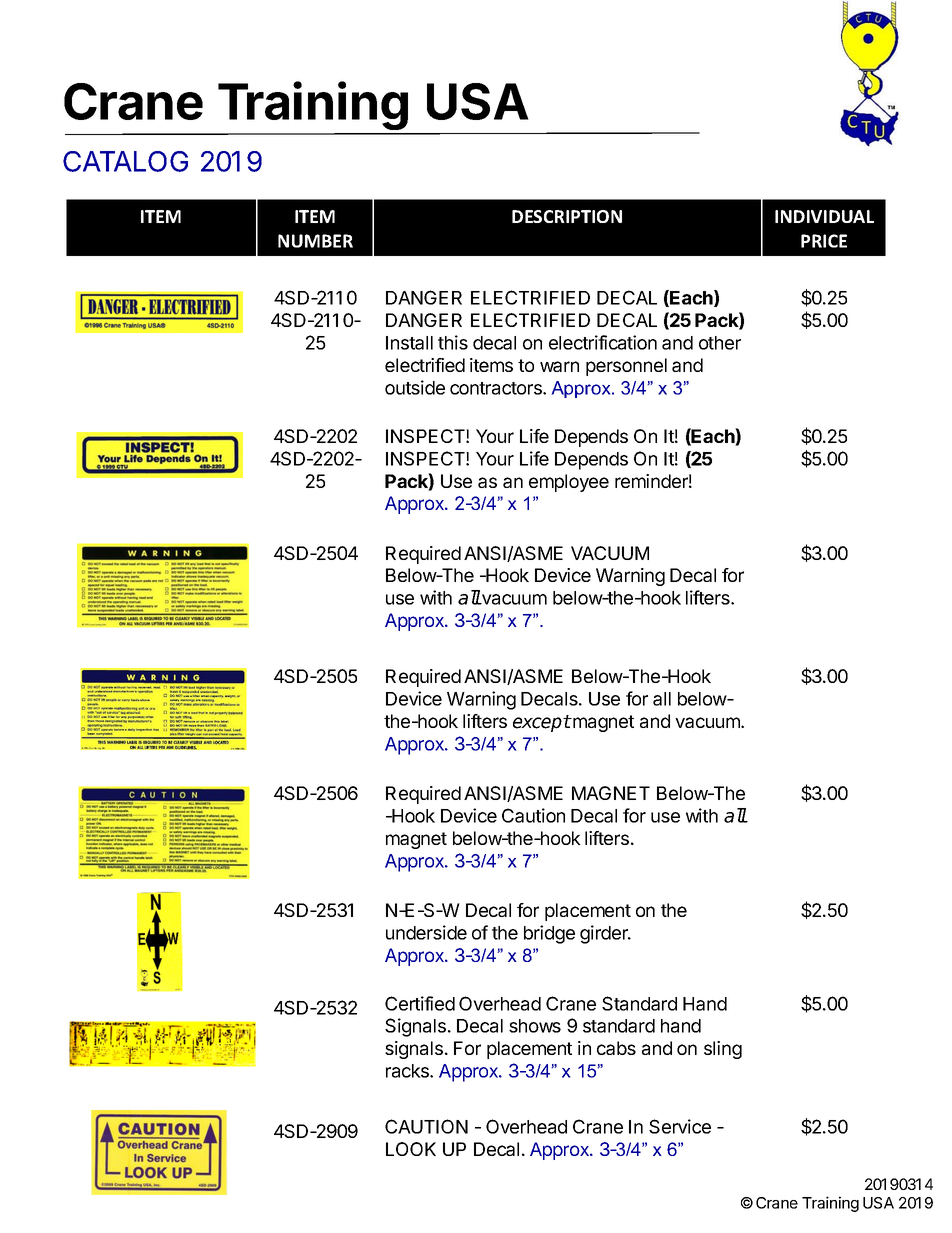 The width and height of the page is (952, 1233). What do you see at coordinates (125, 161) in the page?
I see `CATALOG` at bounding box center [125, 161].
